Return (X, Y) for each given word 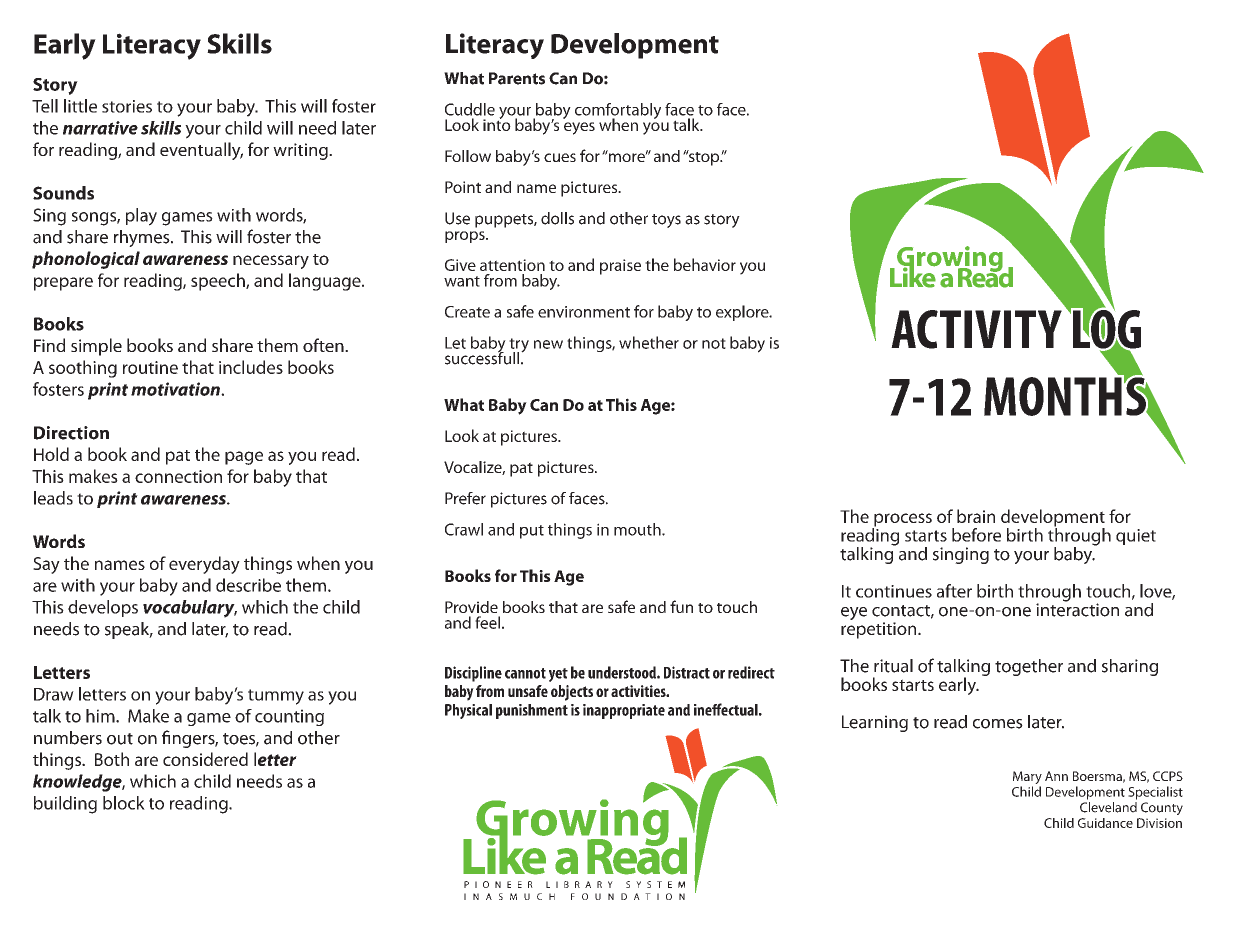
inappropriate (624, 711)
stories (127, 106)
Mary (1027, 779)
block (124, 803)
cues (560, 157)
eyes (579, 128)
